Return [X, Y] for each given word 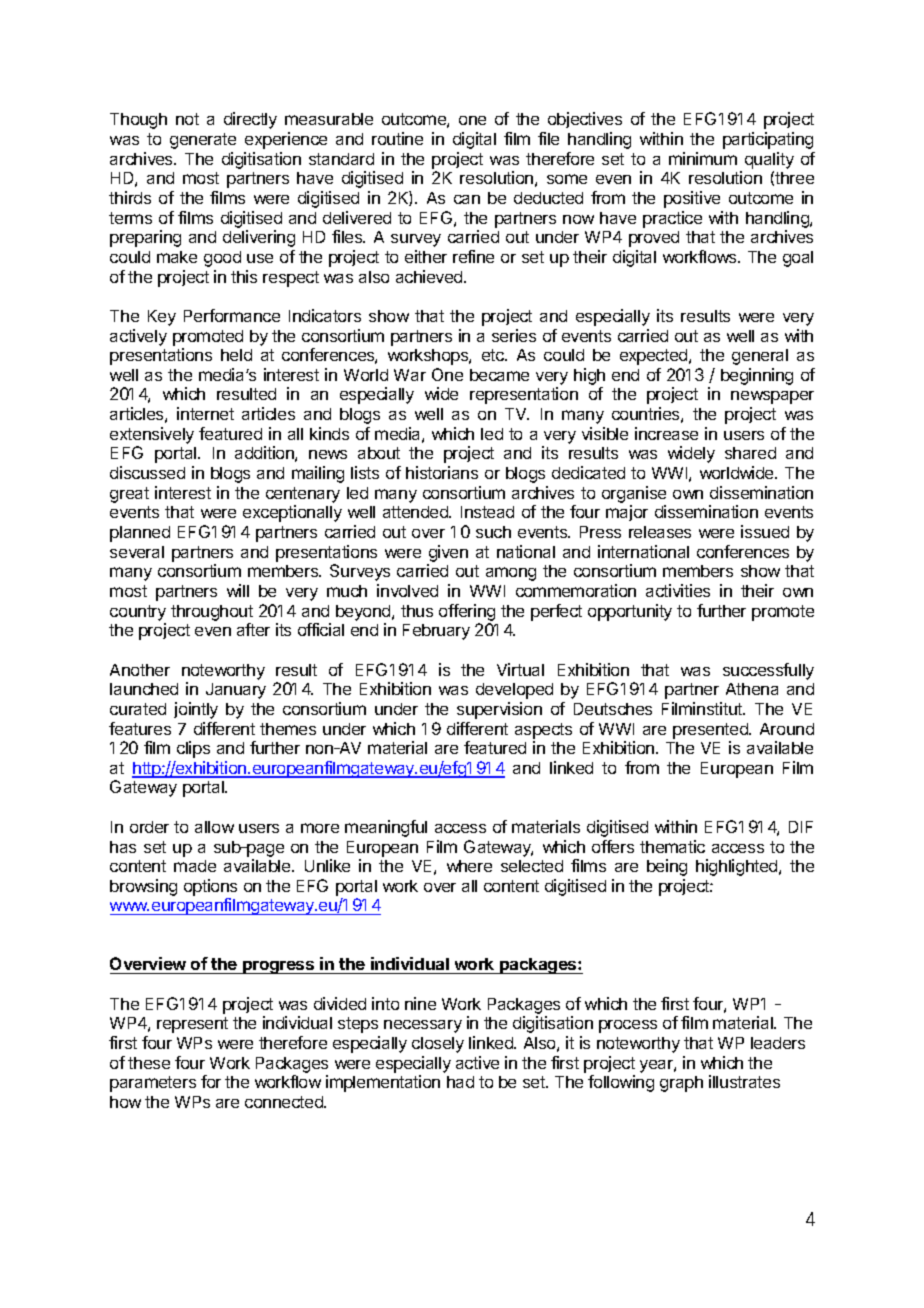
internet [205, 413]
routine [397, 138]
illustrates [744, 1081]
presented [711, 731]
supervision [499, 710]
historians [442, 472]
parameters [153, 1084]
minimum [703, 158]
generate [203, 141]
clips [193, 749]
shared [750, 453]
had [460, 1082]
